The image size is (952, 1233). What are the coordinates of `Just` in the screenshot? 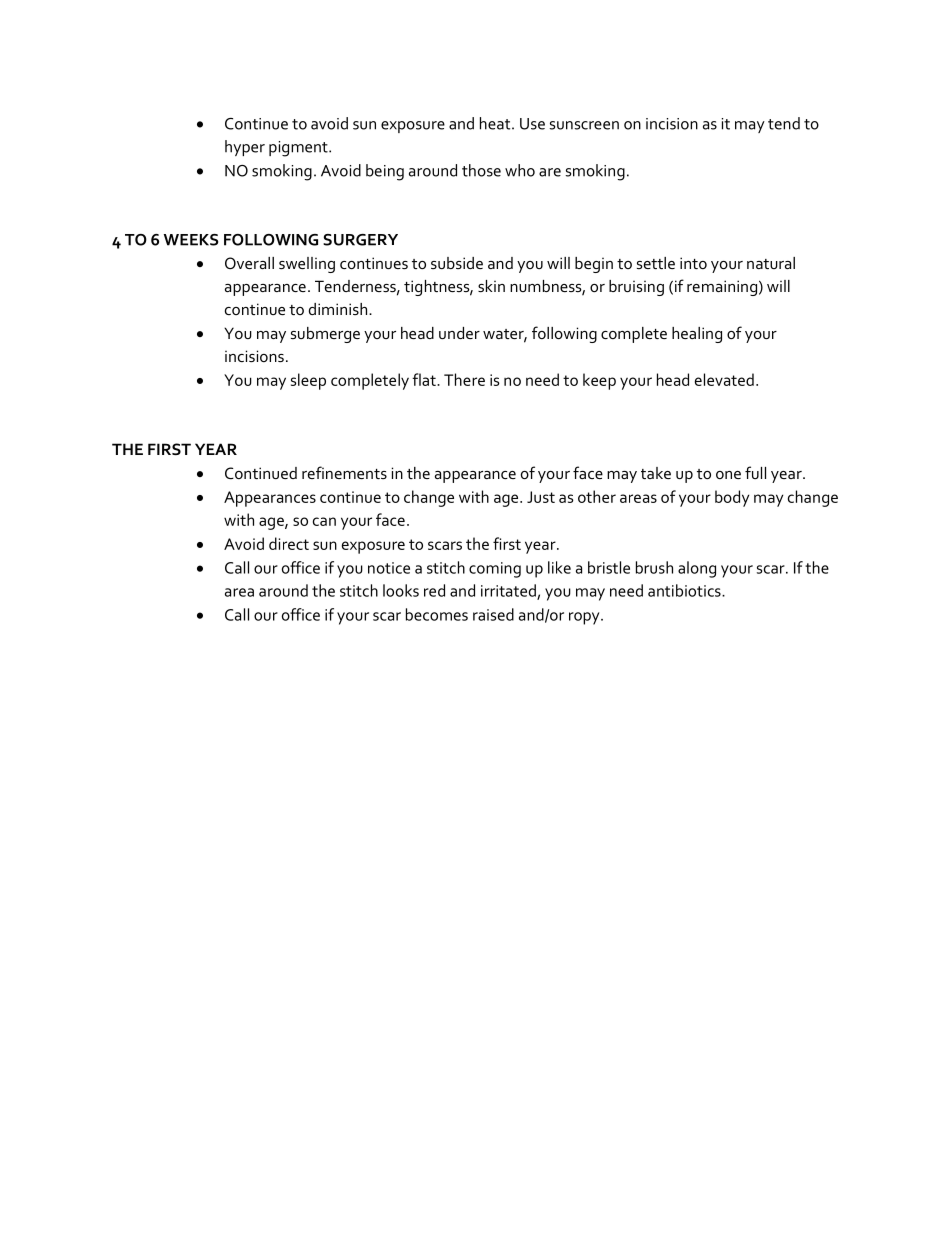 It's located at (541, 497).
